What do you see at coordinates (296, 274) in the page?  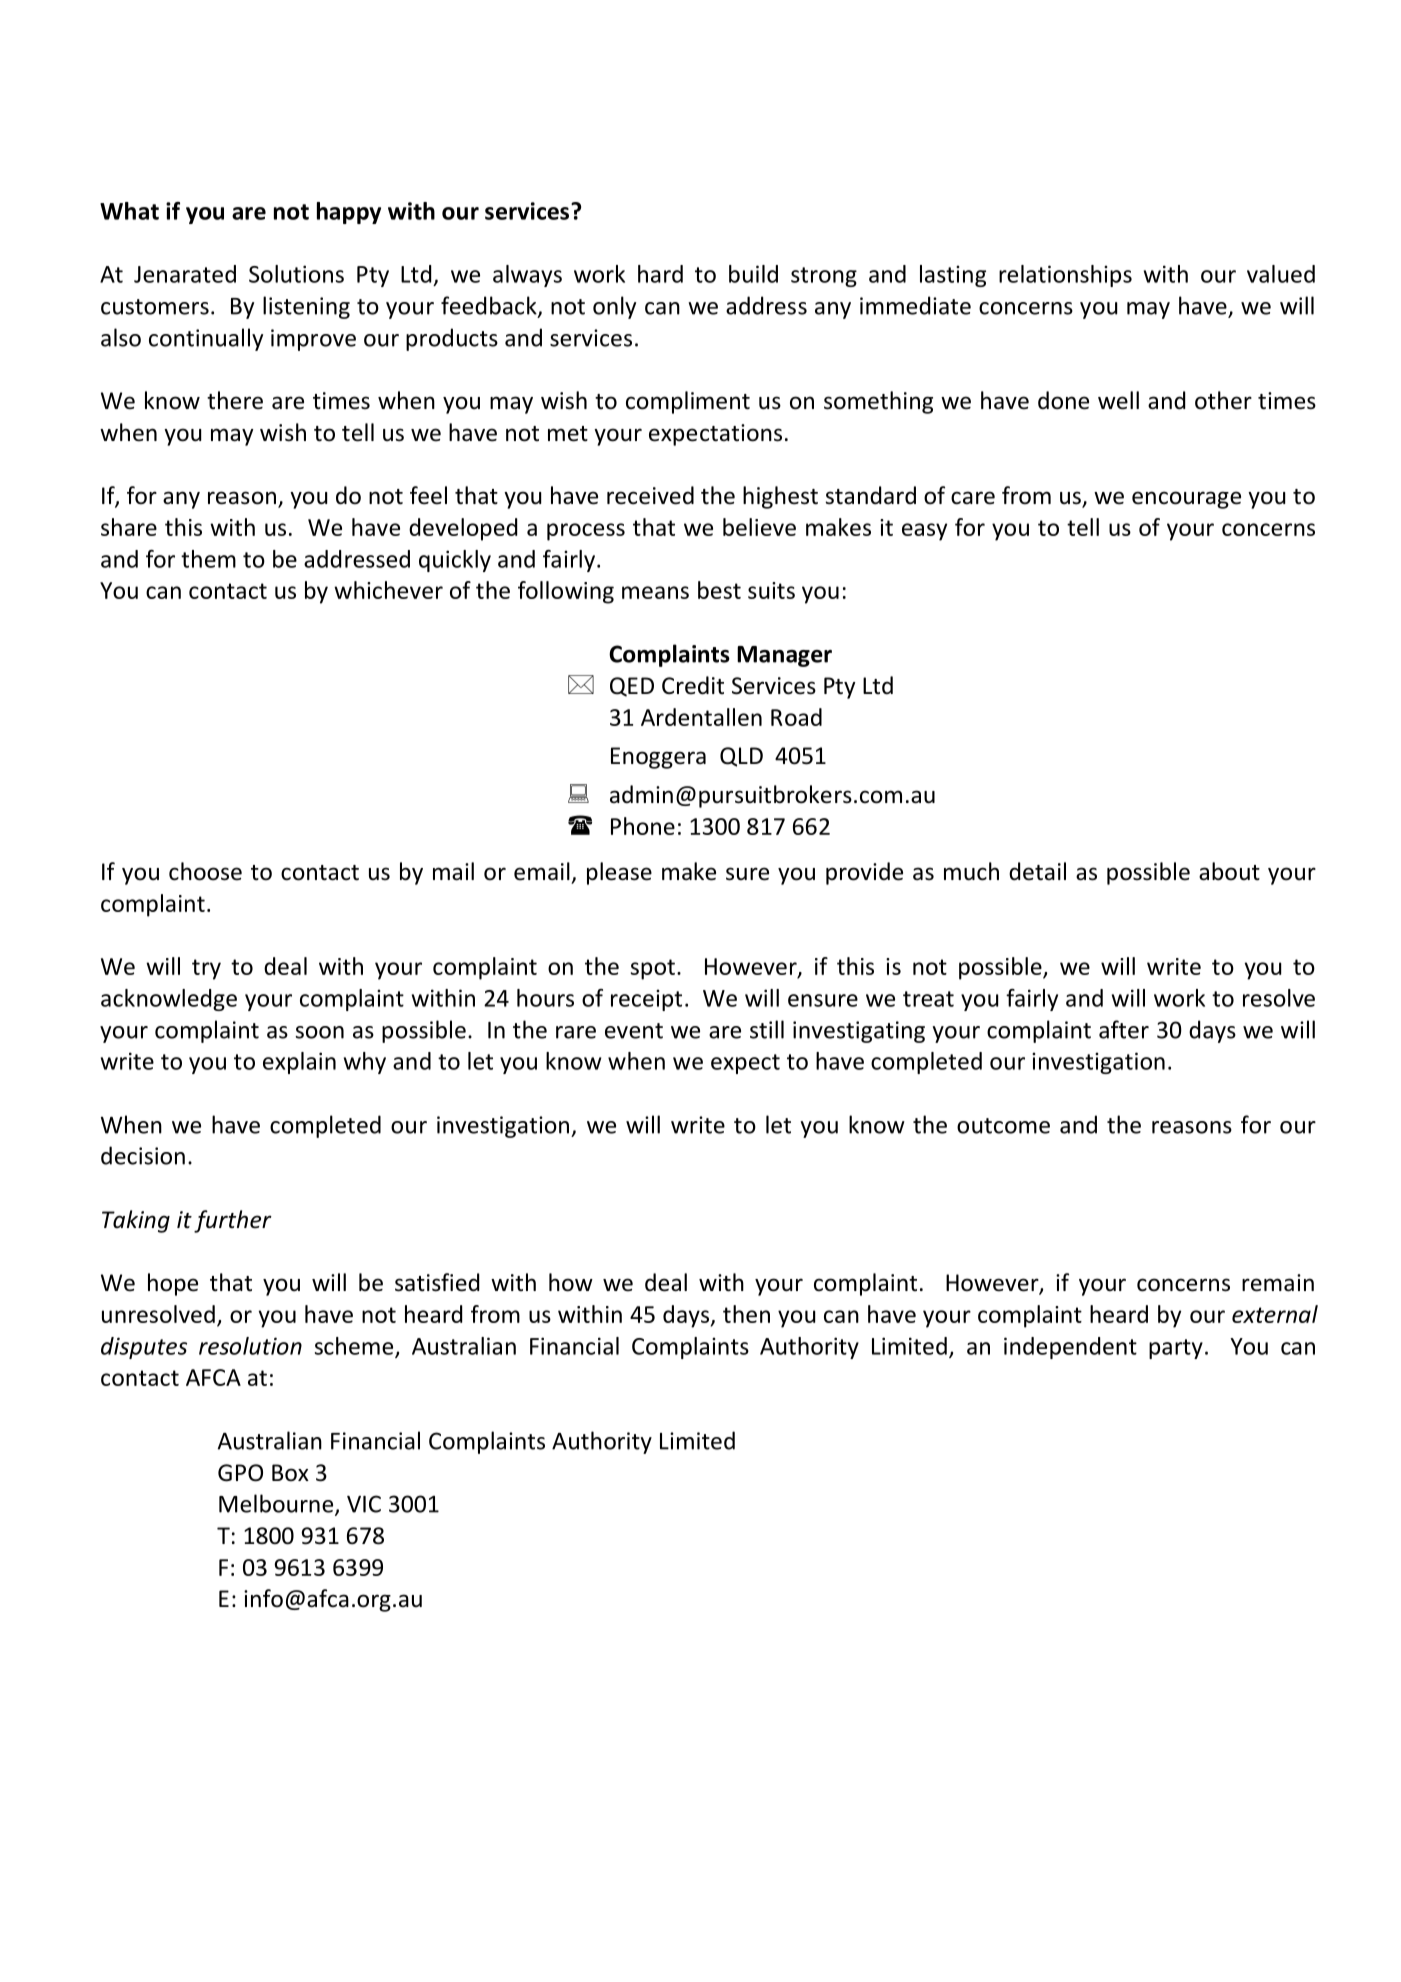 I see `Solutions` at bounding box center [296, 274].
